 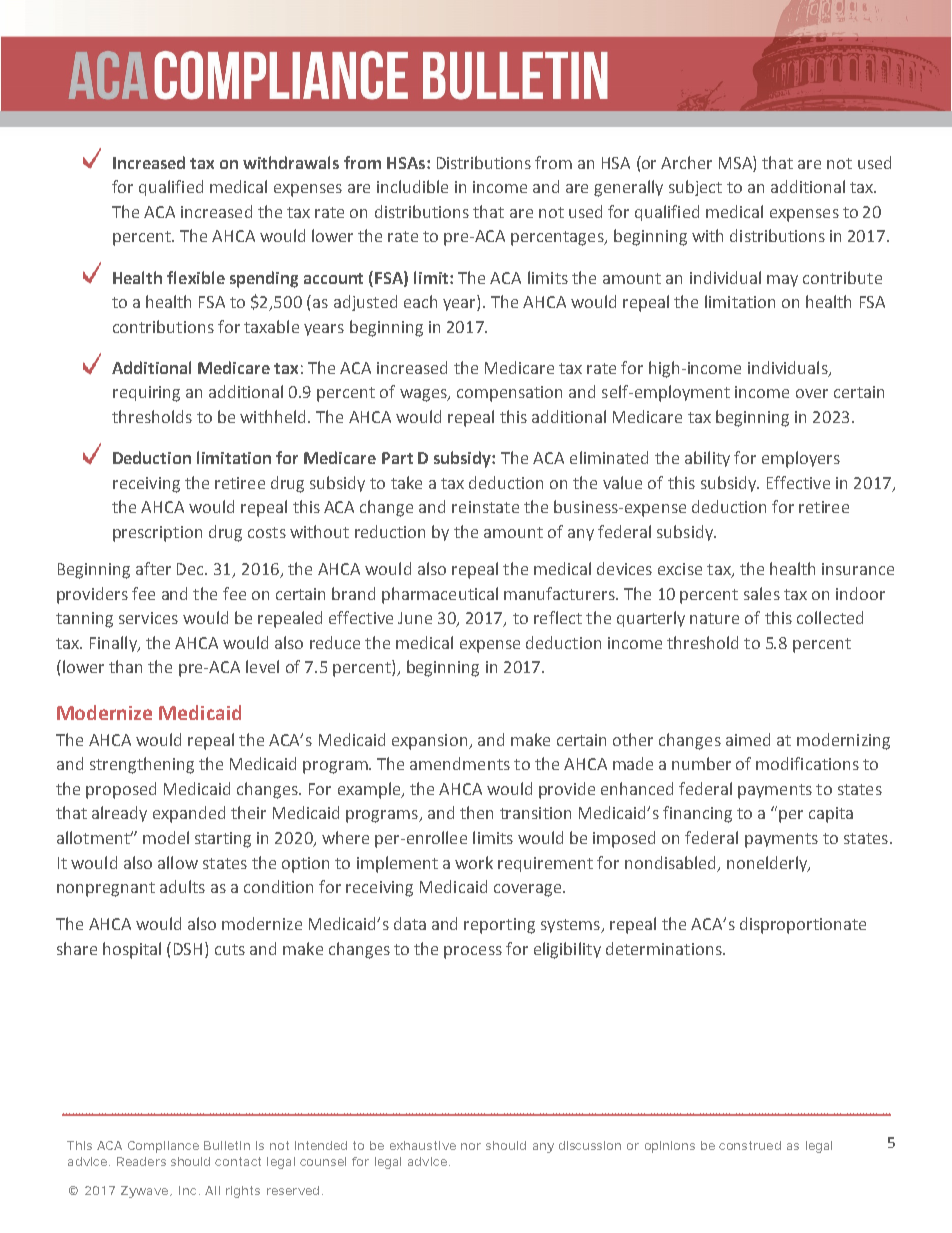 What do you see at coordinates (801, 459) in the page?
I see `employers` at bounding box center [801, 459].
